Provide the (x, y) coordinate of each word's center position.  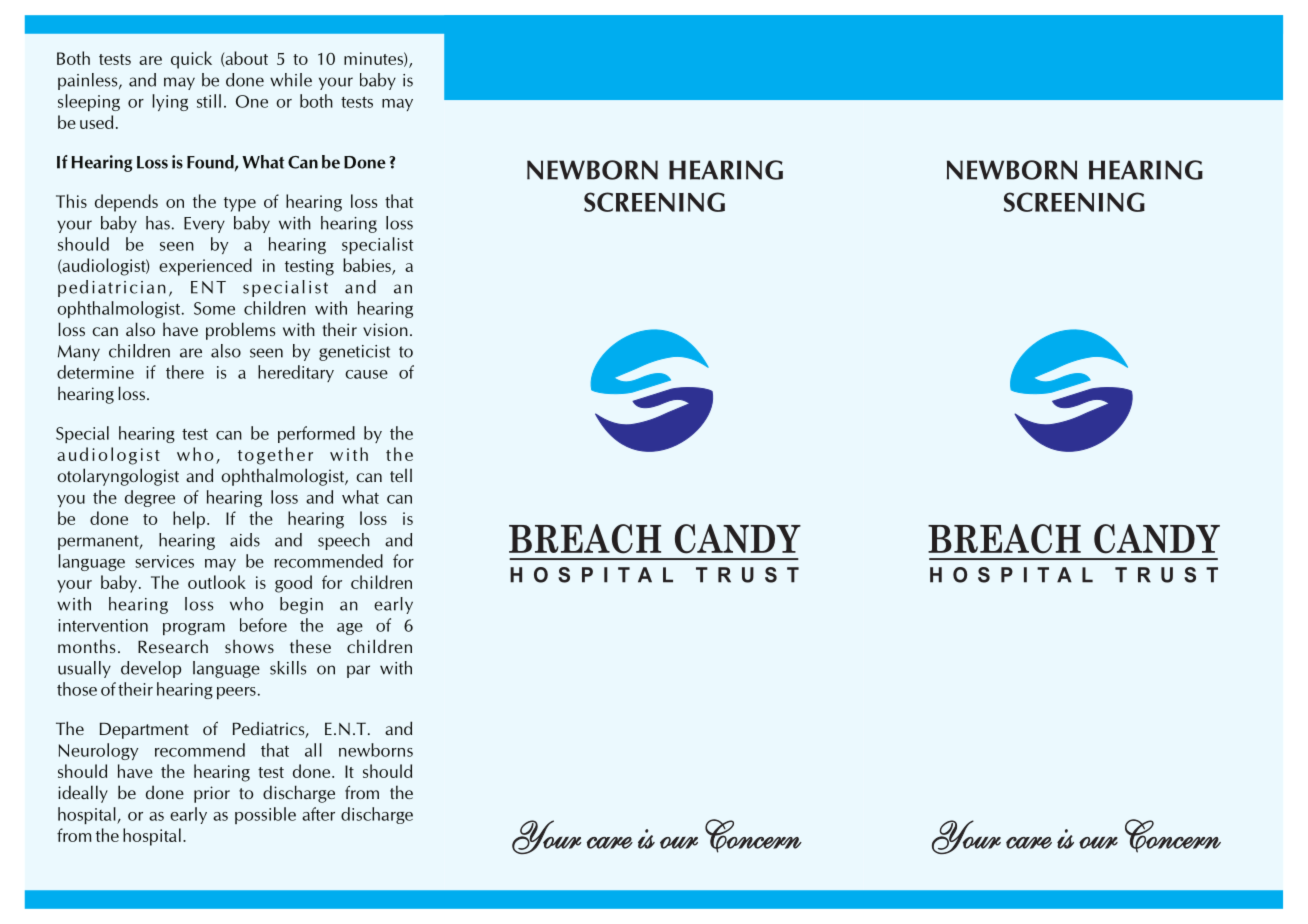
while (291, 80)
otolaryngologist (118, 477)
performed (316, 434)
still (209, 101)
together (275, 456)
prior (212, 794)
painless (89, 81)
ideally (83, 794)
